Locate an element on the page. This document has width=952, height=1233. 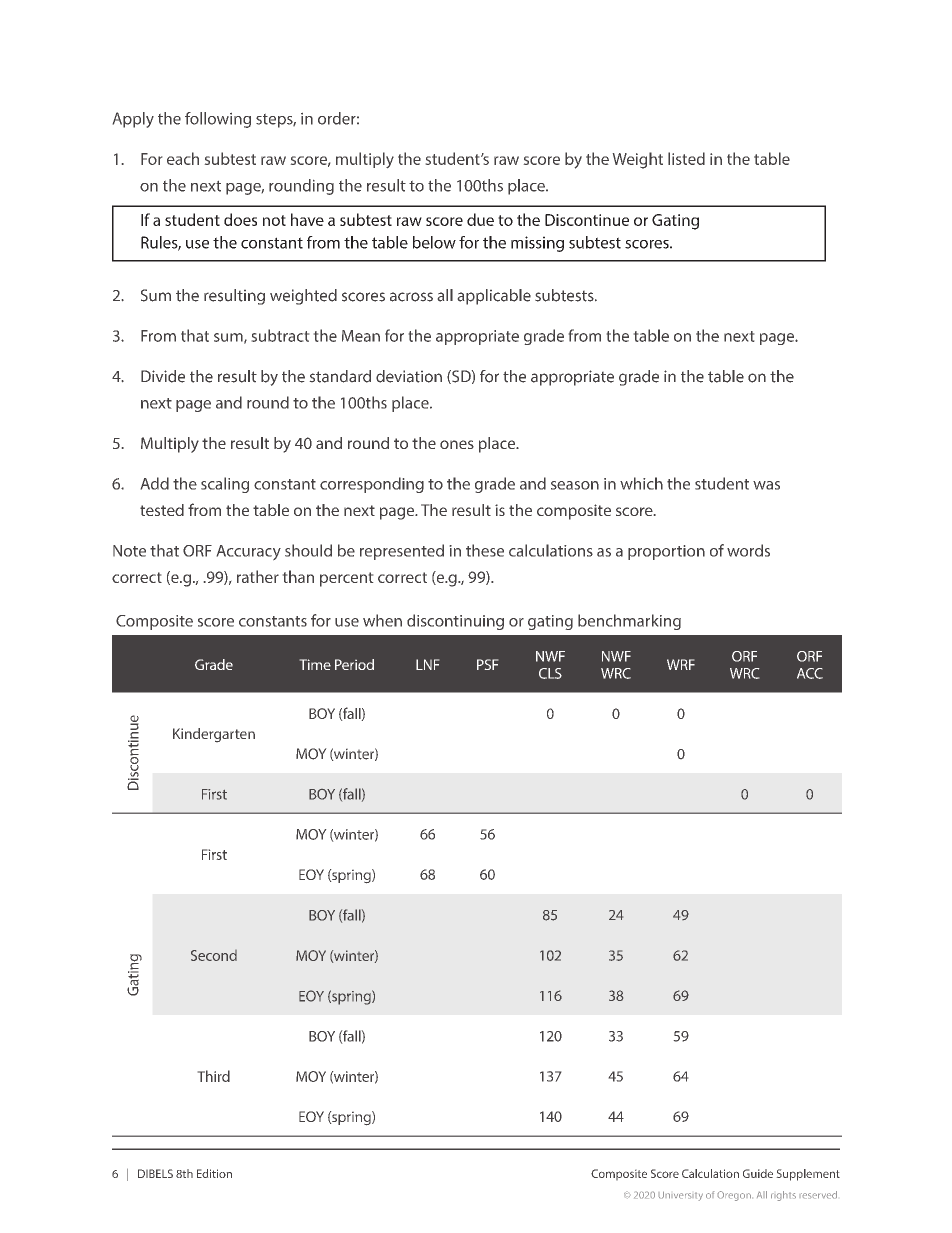
ones is located at coordinates (457, 444).
